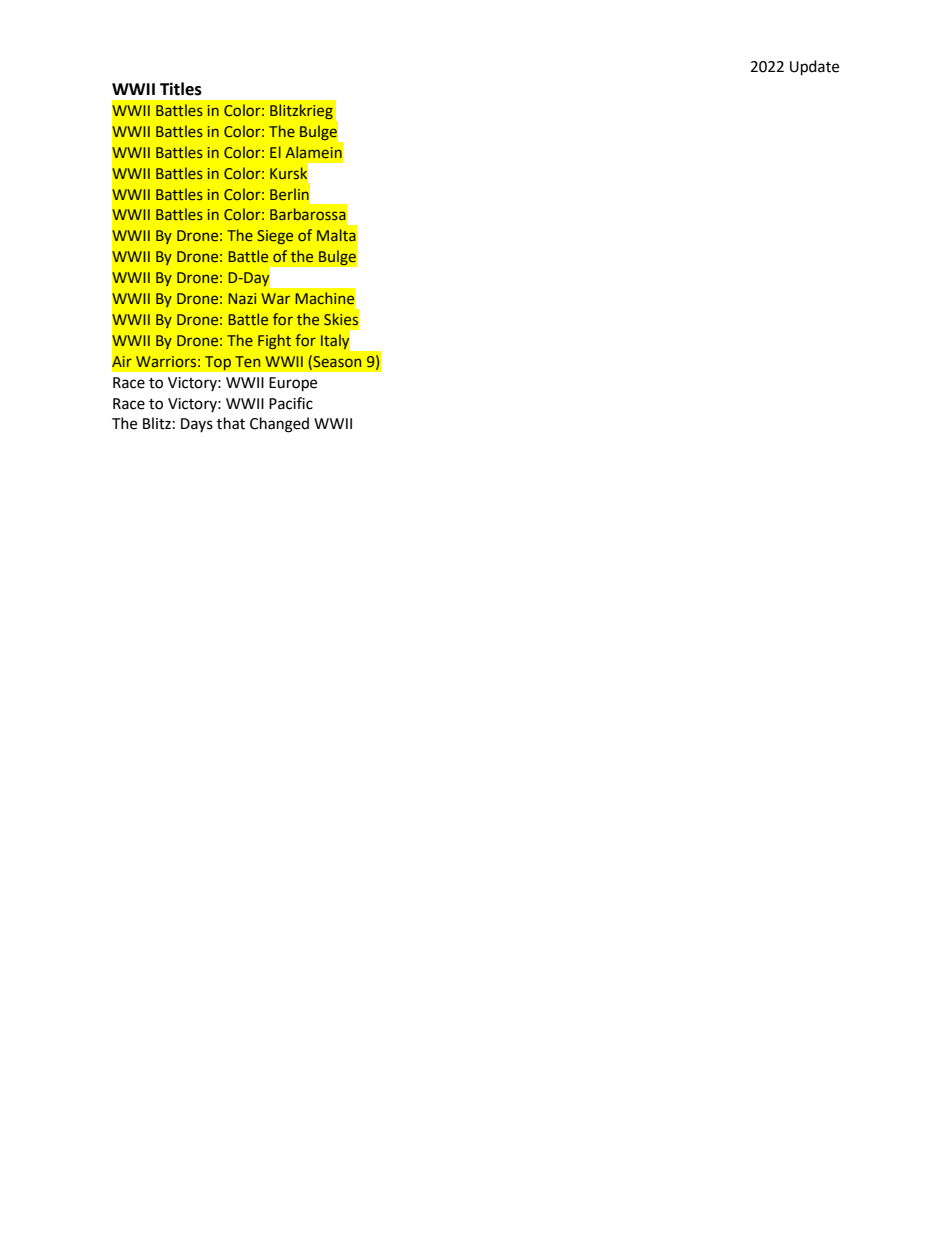 This screenshot has height=1233, width=952. Describe the element at coordinates (275, 237) in the screenshot. I see `Siege` at that location.
